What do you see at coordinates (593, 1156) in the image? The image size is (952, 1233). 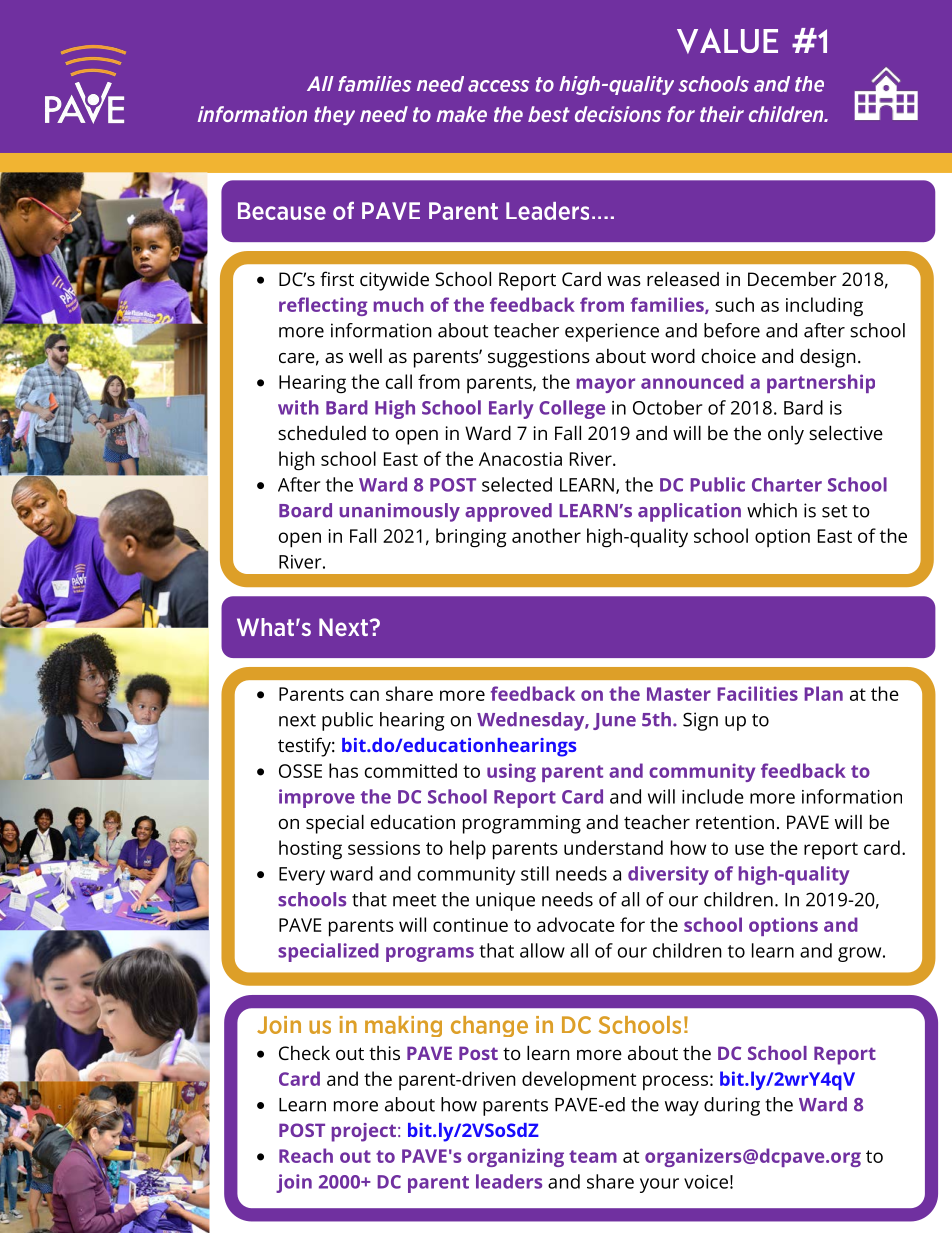 I see `team` at bounding box center [593, 1156].
